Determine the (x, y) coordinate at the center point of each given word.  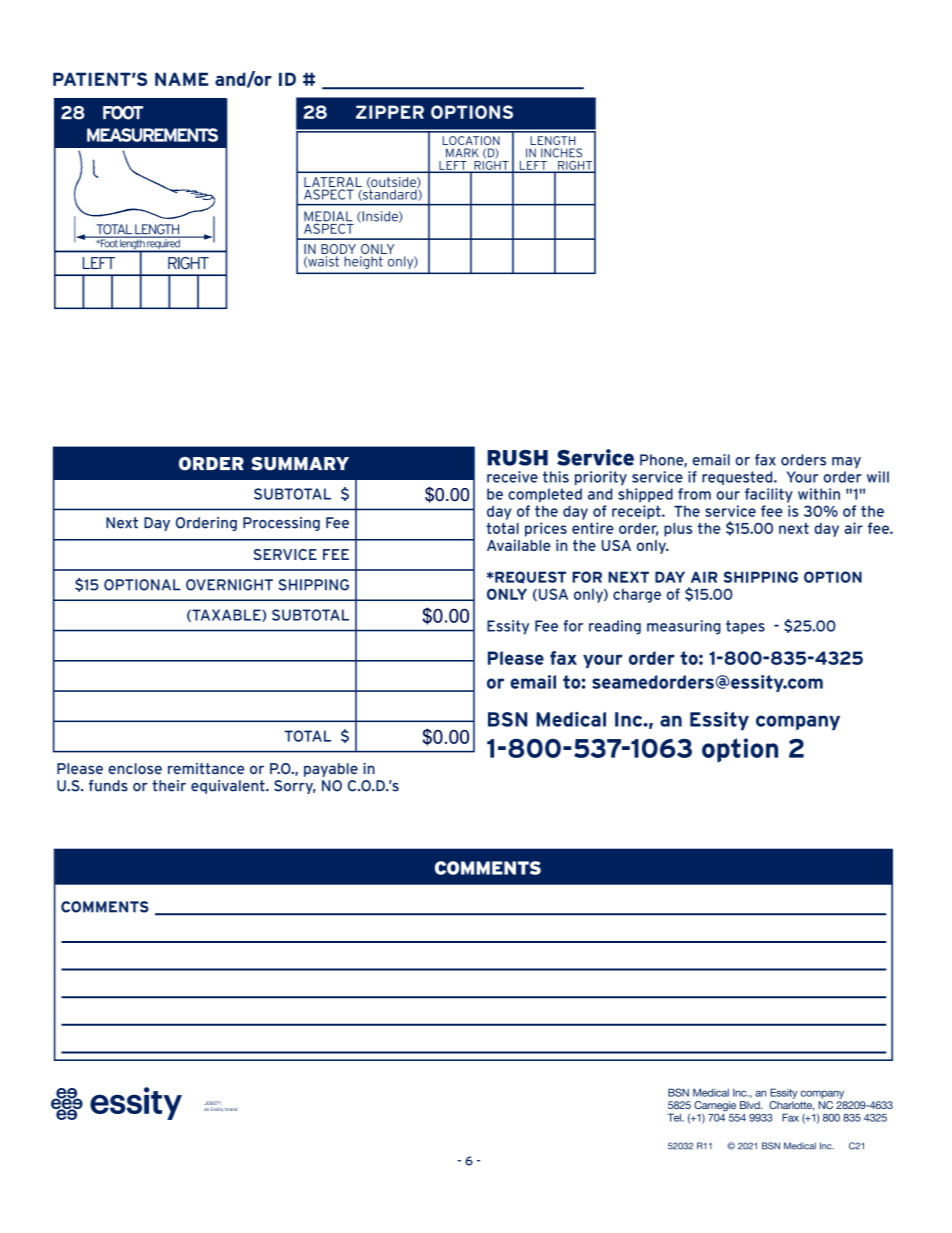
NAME (182, 79)
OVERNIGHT (229, 585)
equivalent (229, 787)
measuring (684, 627)
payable (331, 770)
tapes (745, 627)
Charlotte (791, 1106)
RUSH (517, 458)
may (846, 462)
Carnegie (715, 1107)
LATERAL (333, 182)
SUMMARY (300, 464)
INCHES (561, 153)
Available (519, 545)
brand (231, 1109)
